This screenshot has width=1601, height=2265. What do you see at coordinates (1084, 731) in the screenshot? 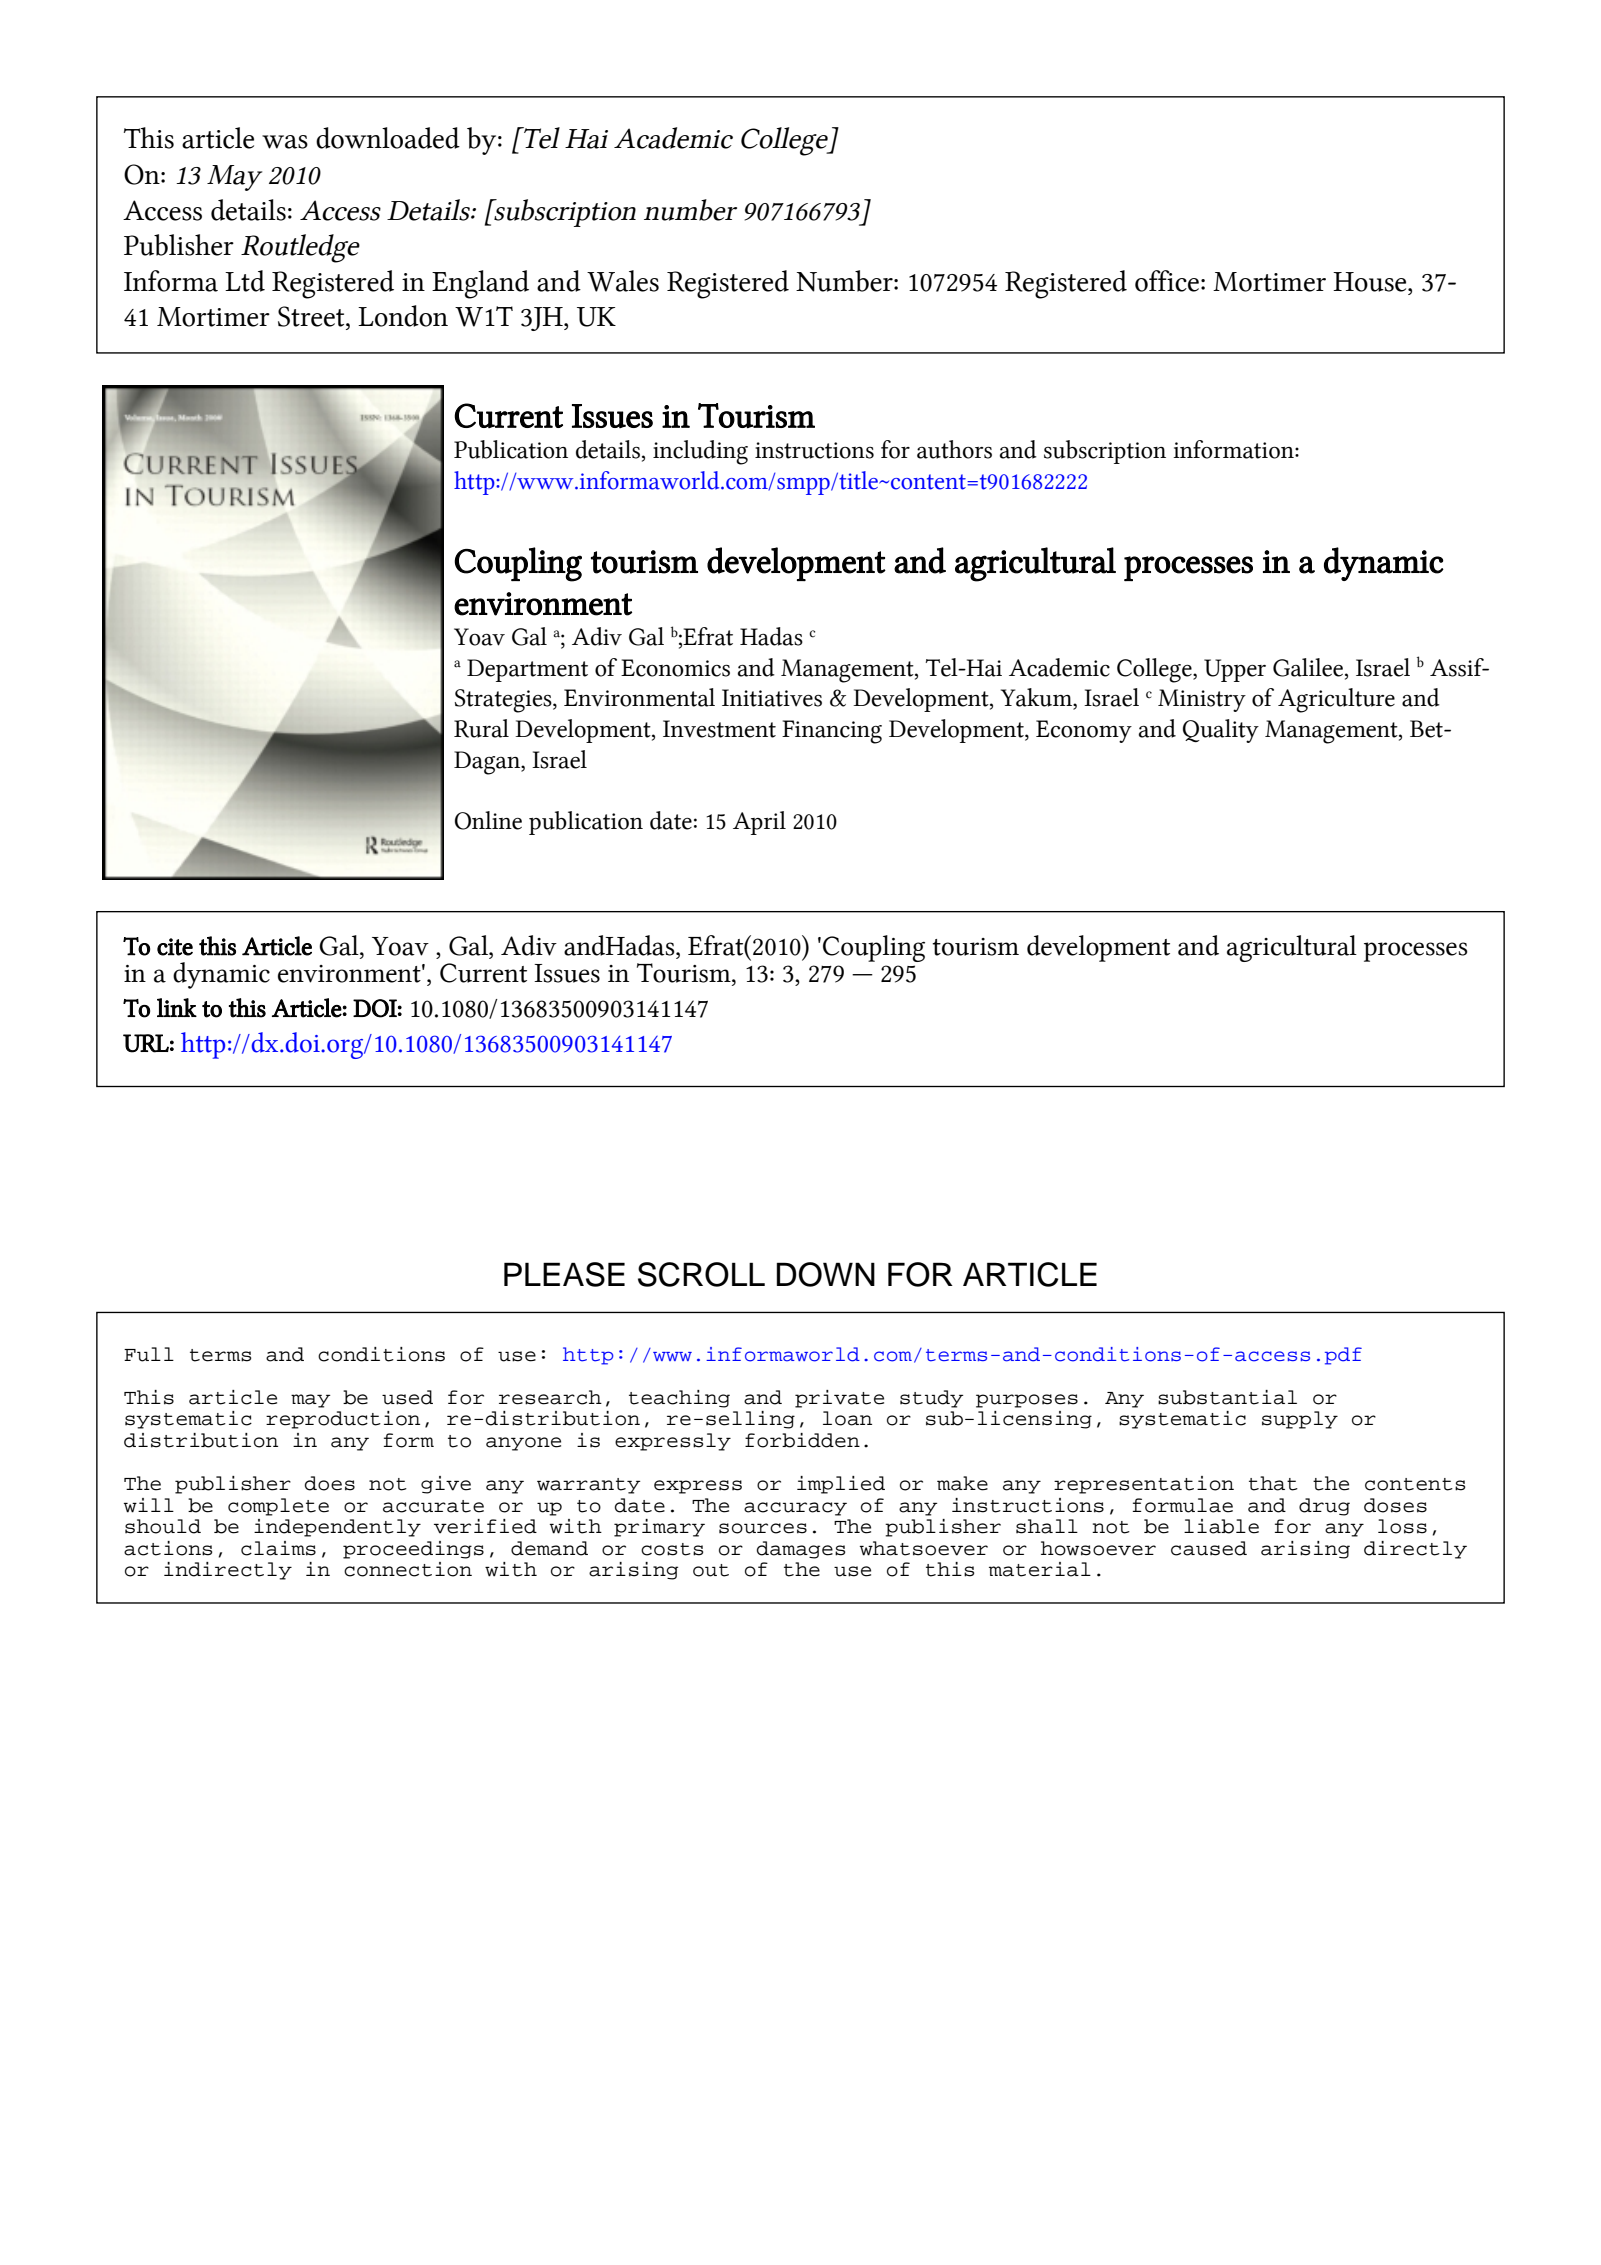
I see `Economy` at bounding box center [1084, 731].
